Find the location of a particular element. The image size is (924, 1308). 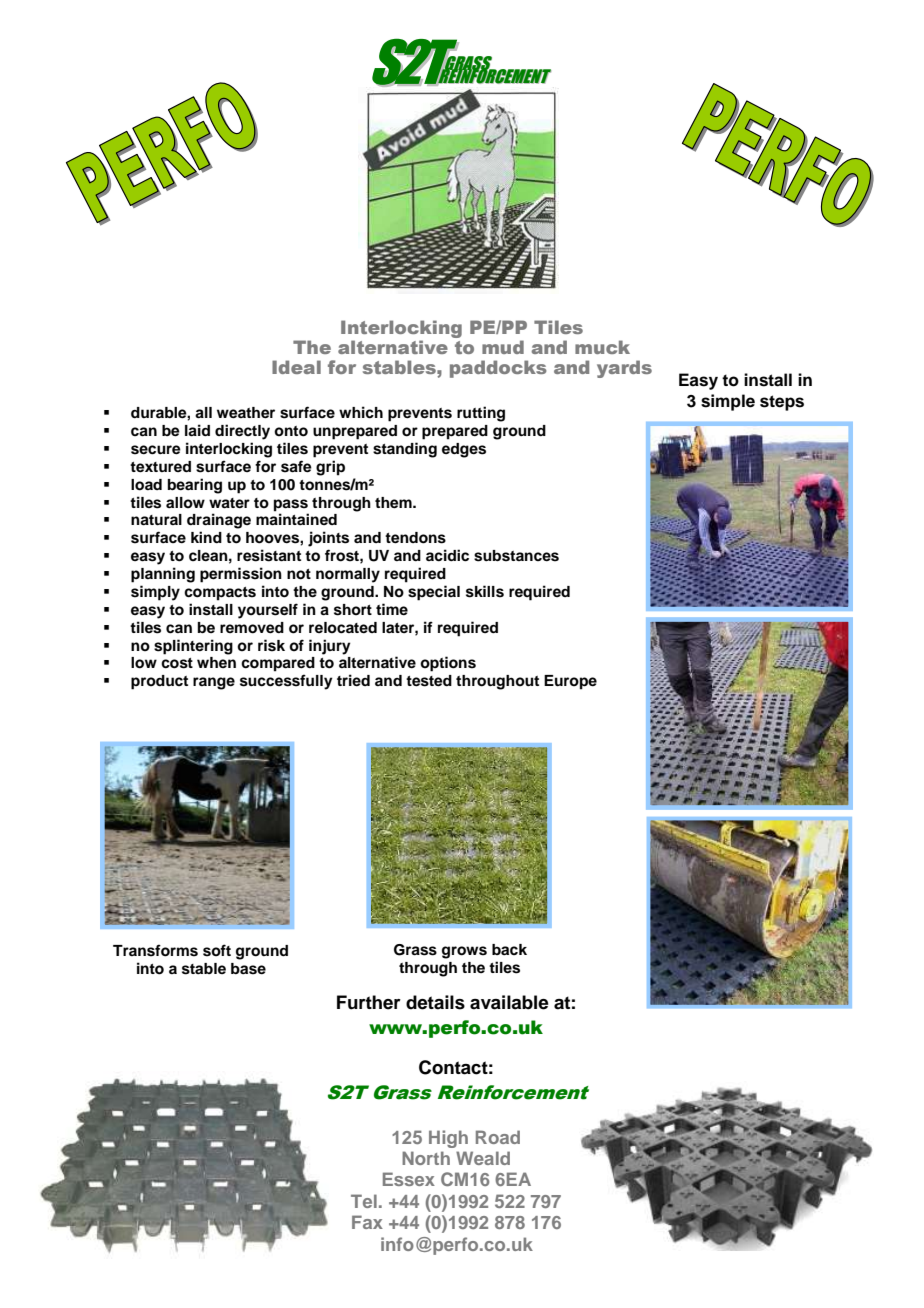

paddocks is located at coordinates (498, 369).
